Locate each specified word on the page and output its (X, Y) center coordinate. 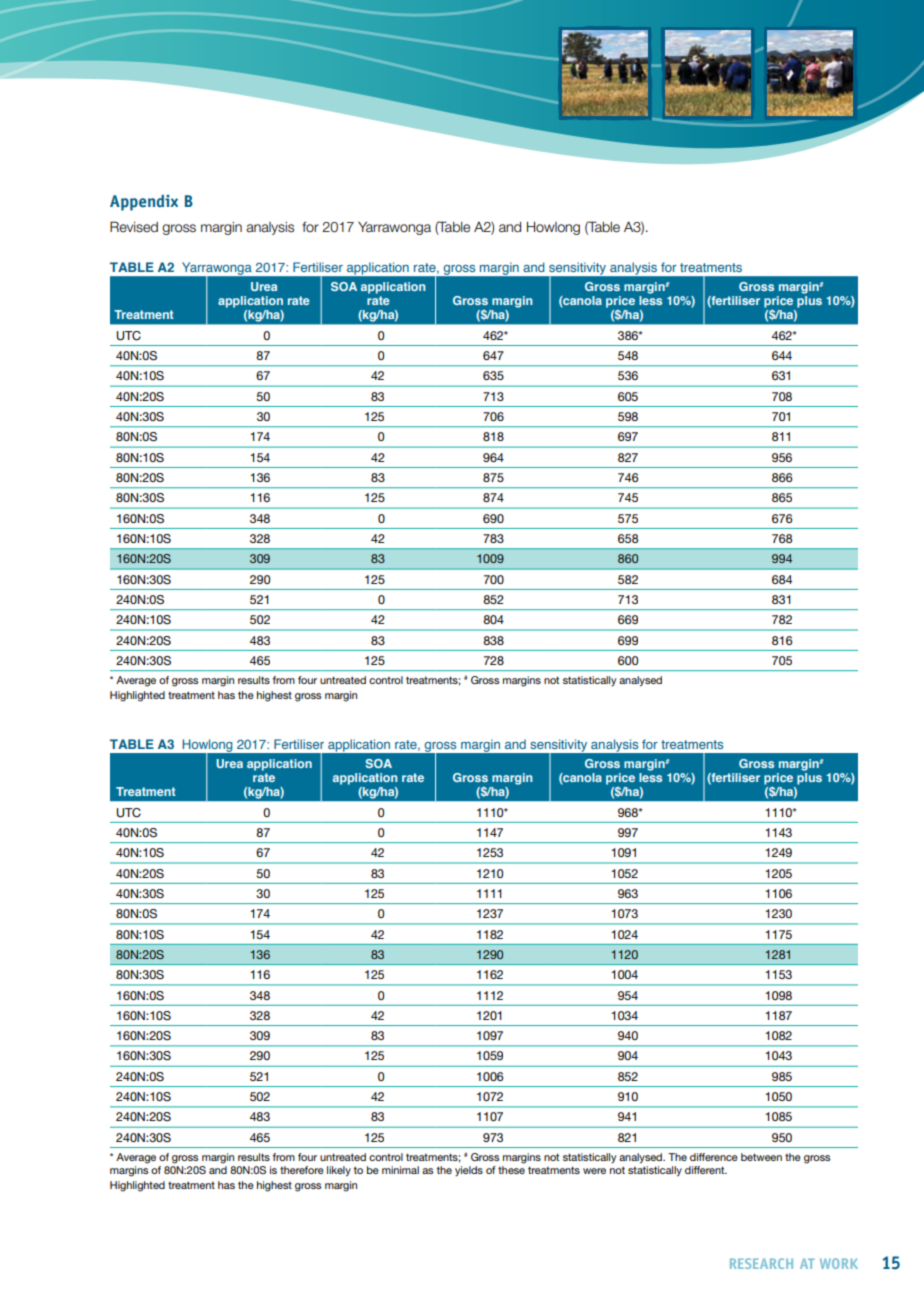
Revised (134, 227)
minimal (400, 1170)
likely (339, 1171)
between (761, 1157)
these (511, 1170)
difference (714, 1157)
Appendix (144, 203)
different (706, 1170)
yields (469, 1171)
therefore (302, 1170)
